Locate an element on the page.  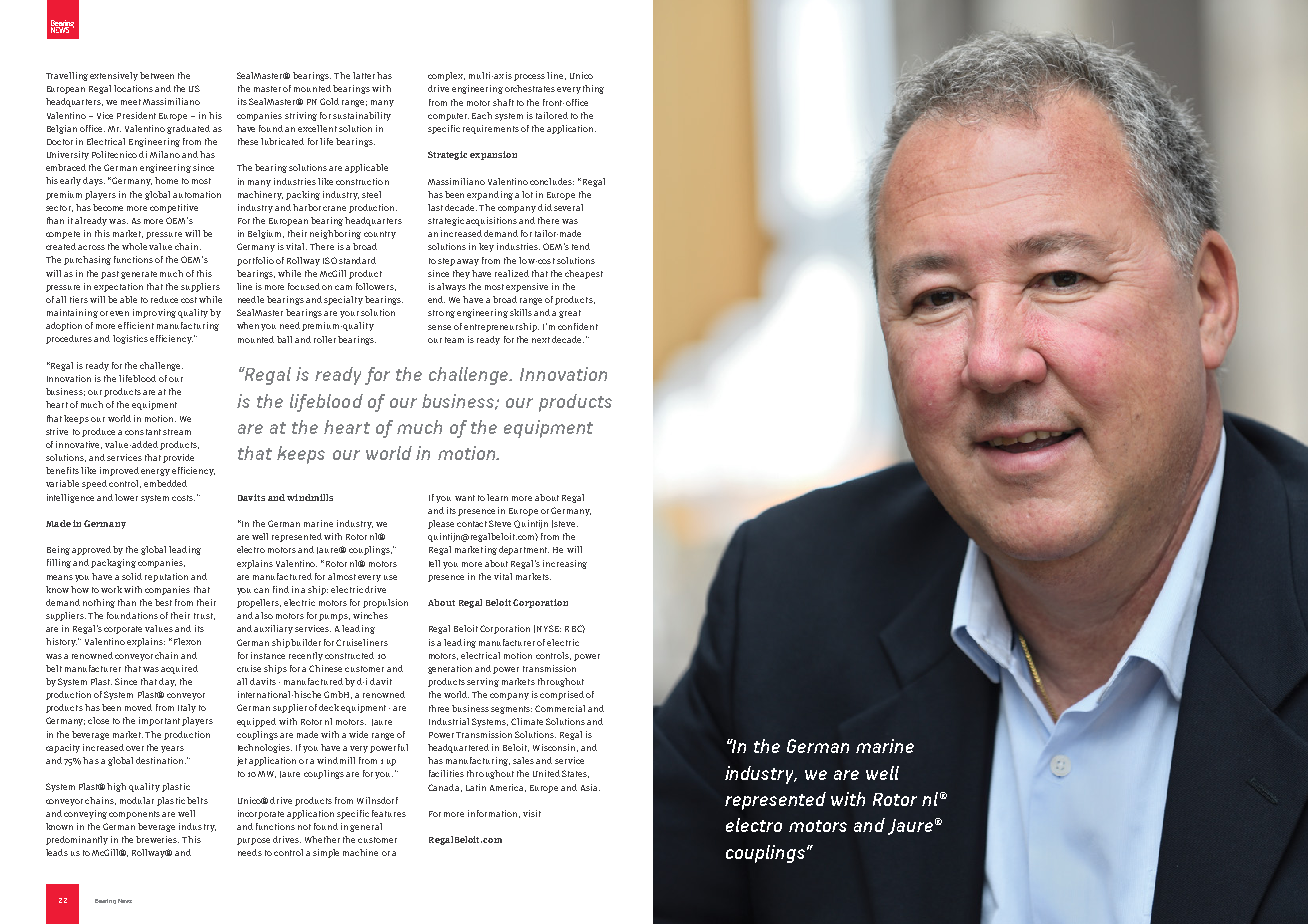
Gold is located at coordinates (329, 101).
